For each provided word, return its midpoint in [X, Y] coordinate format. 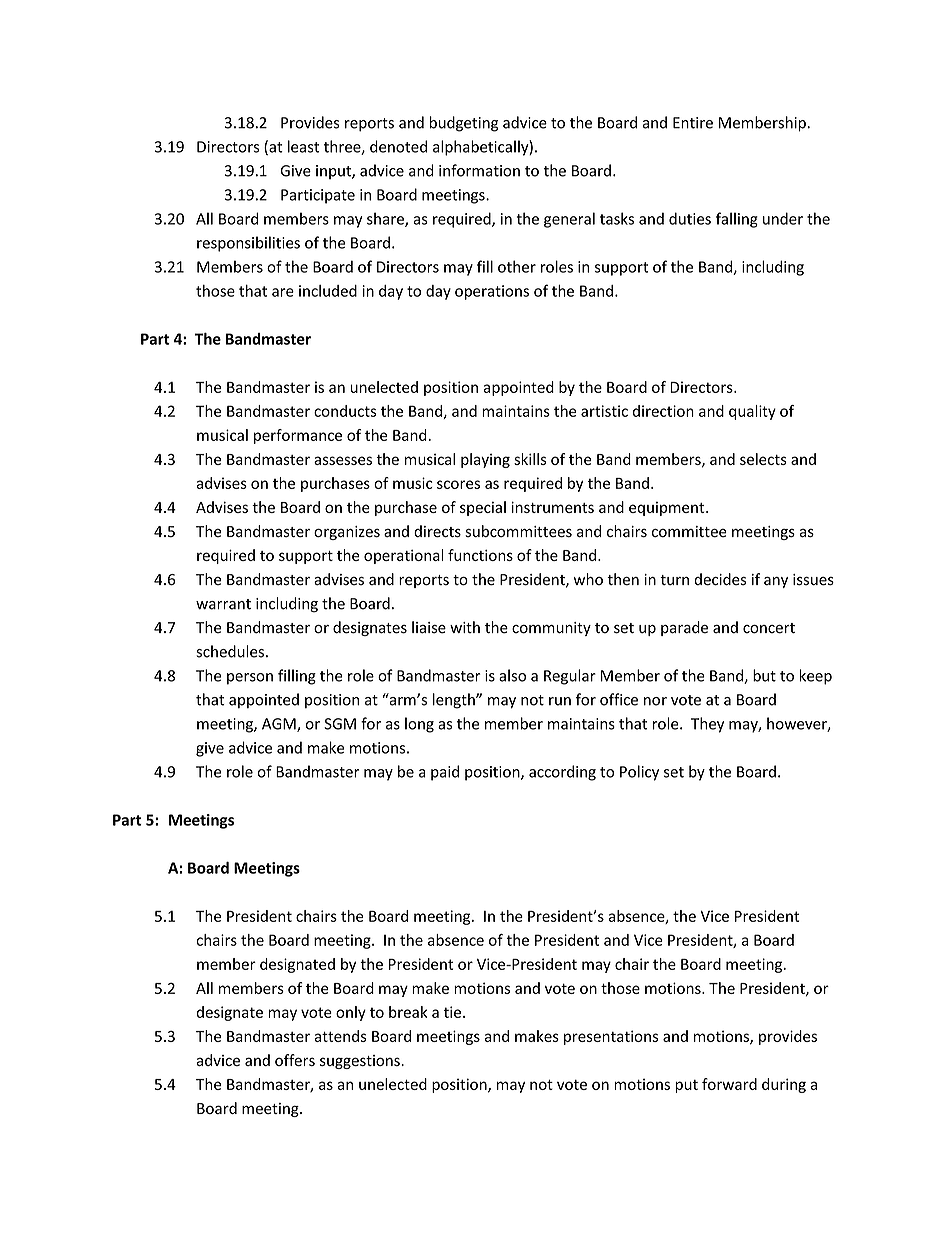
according [562, 773]
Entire [693, 123]
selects [763, 459]
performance [298, 436]
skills [530, 459]
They [707, 725]
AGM [280, 725]
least [303, 146]
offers [295, 1060]
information [479, 170]
